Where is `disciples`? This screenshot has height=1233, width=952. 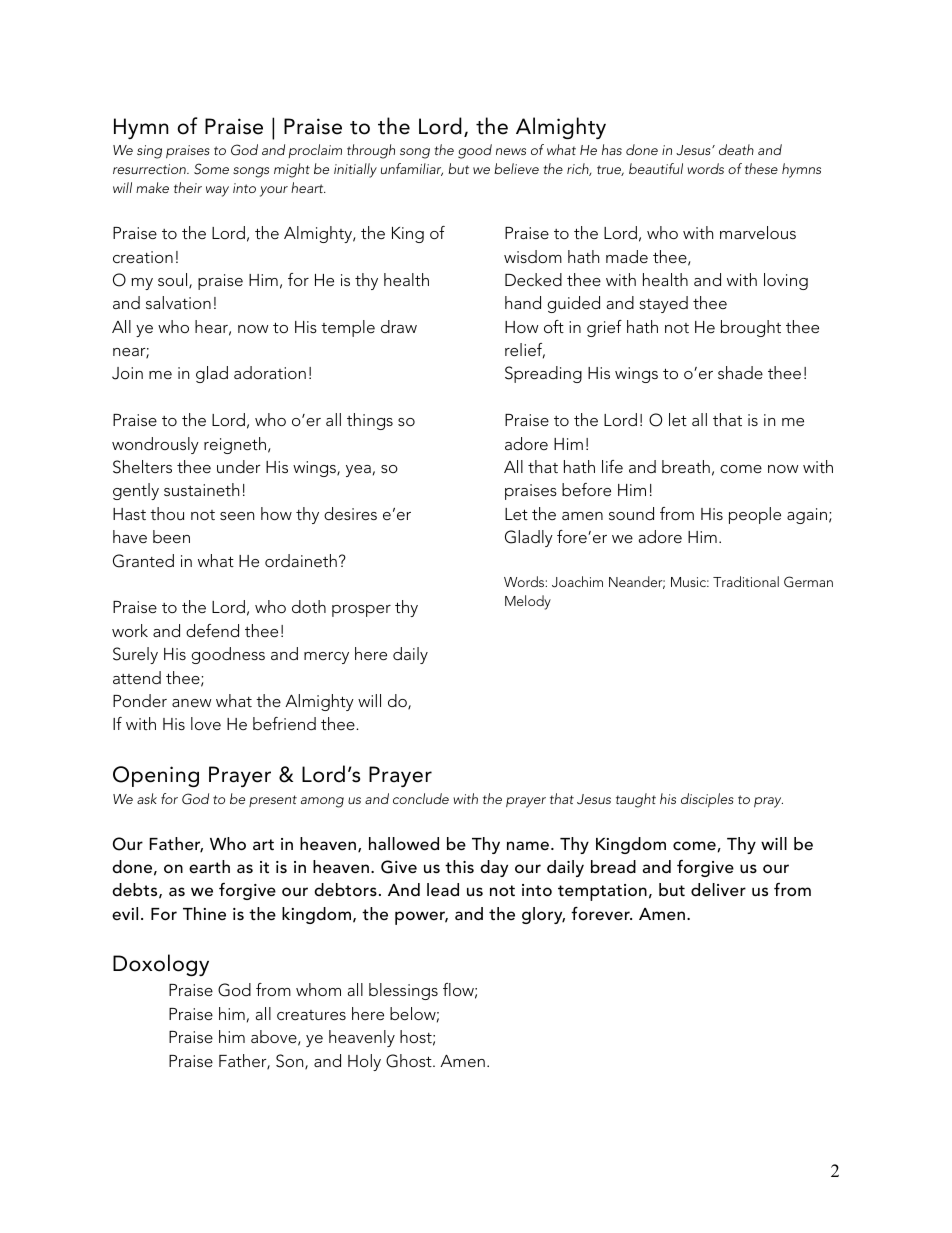 disciples is located at coordinates (707, 800).
